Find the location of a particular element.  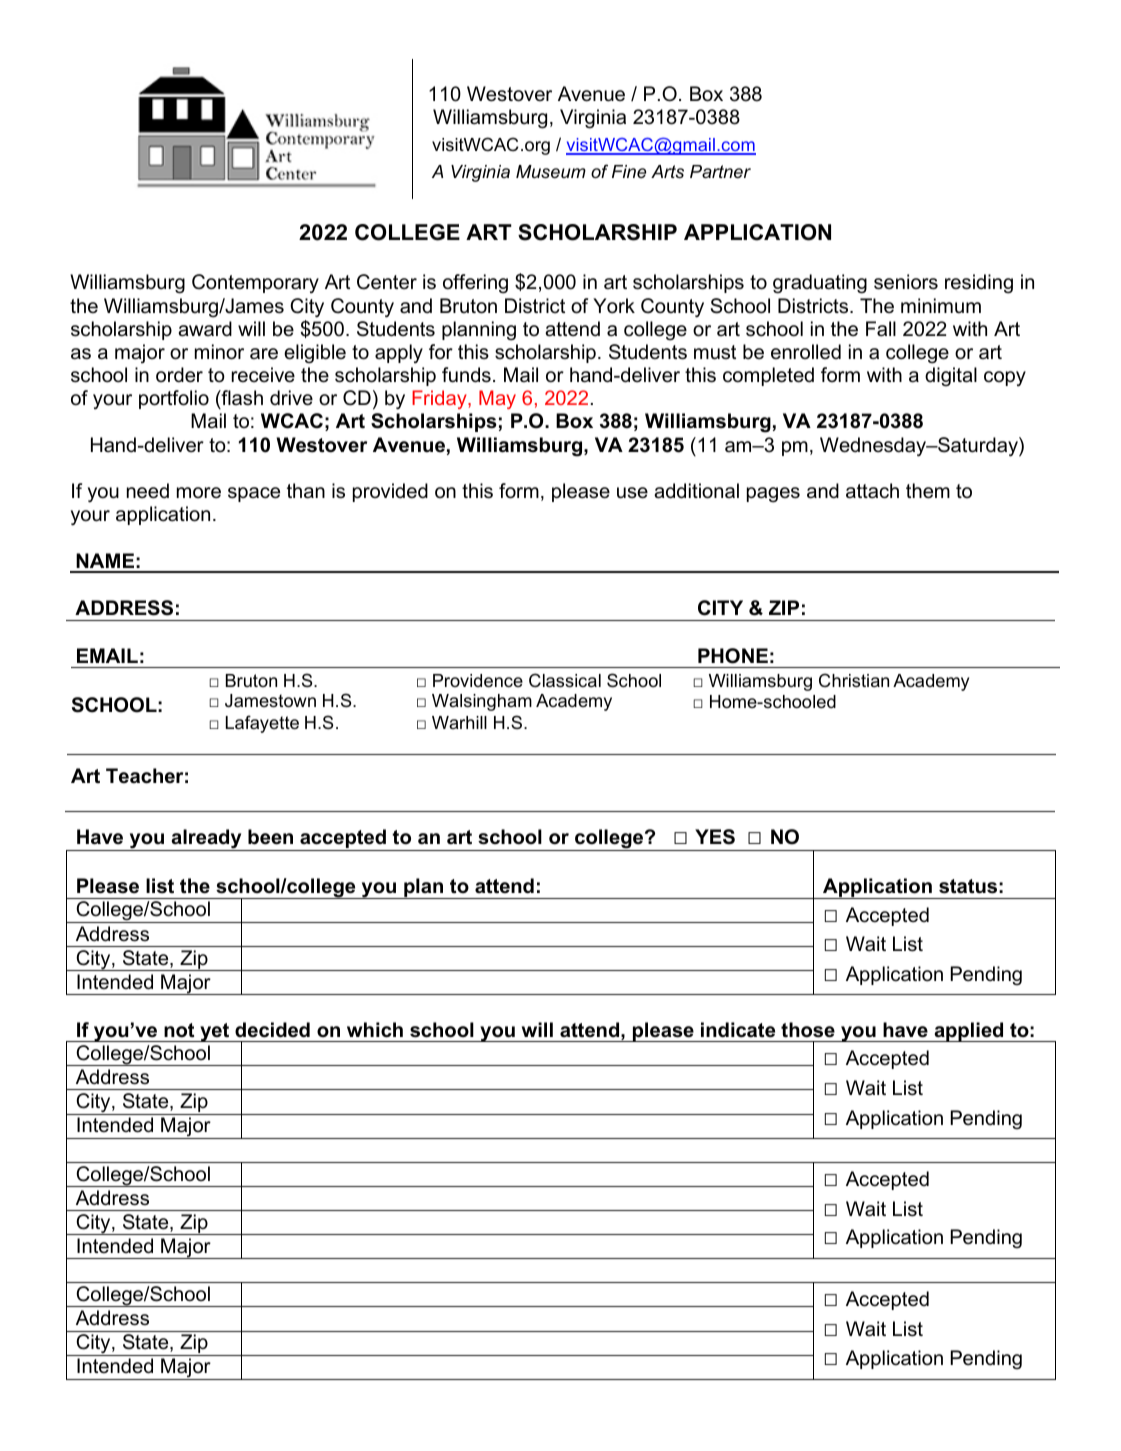

space is located at coordinates (254, 494).
